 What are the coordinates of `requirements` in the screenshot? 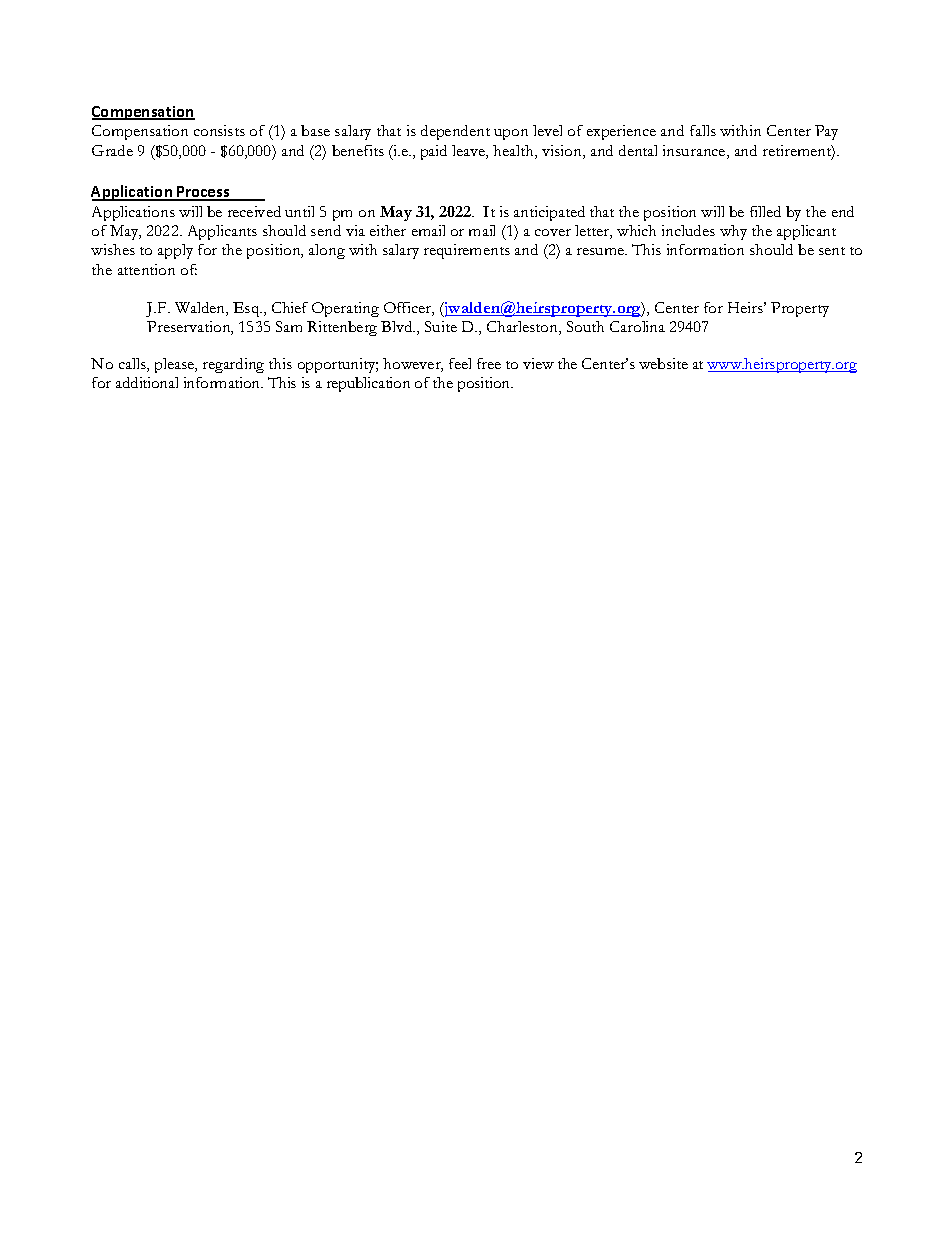 It's located at (467, 251).
